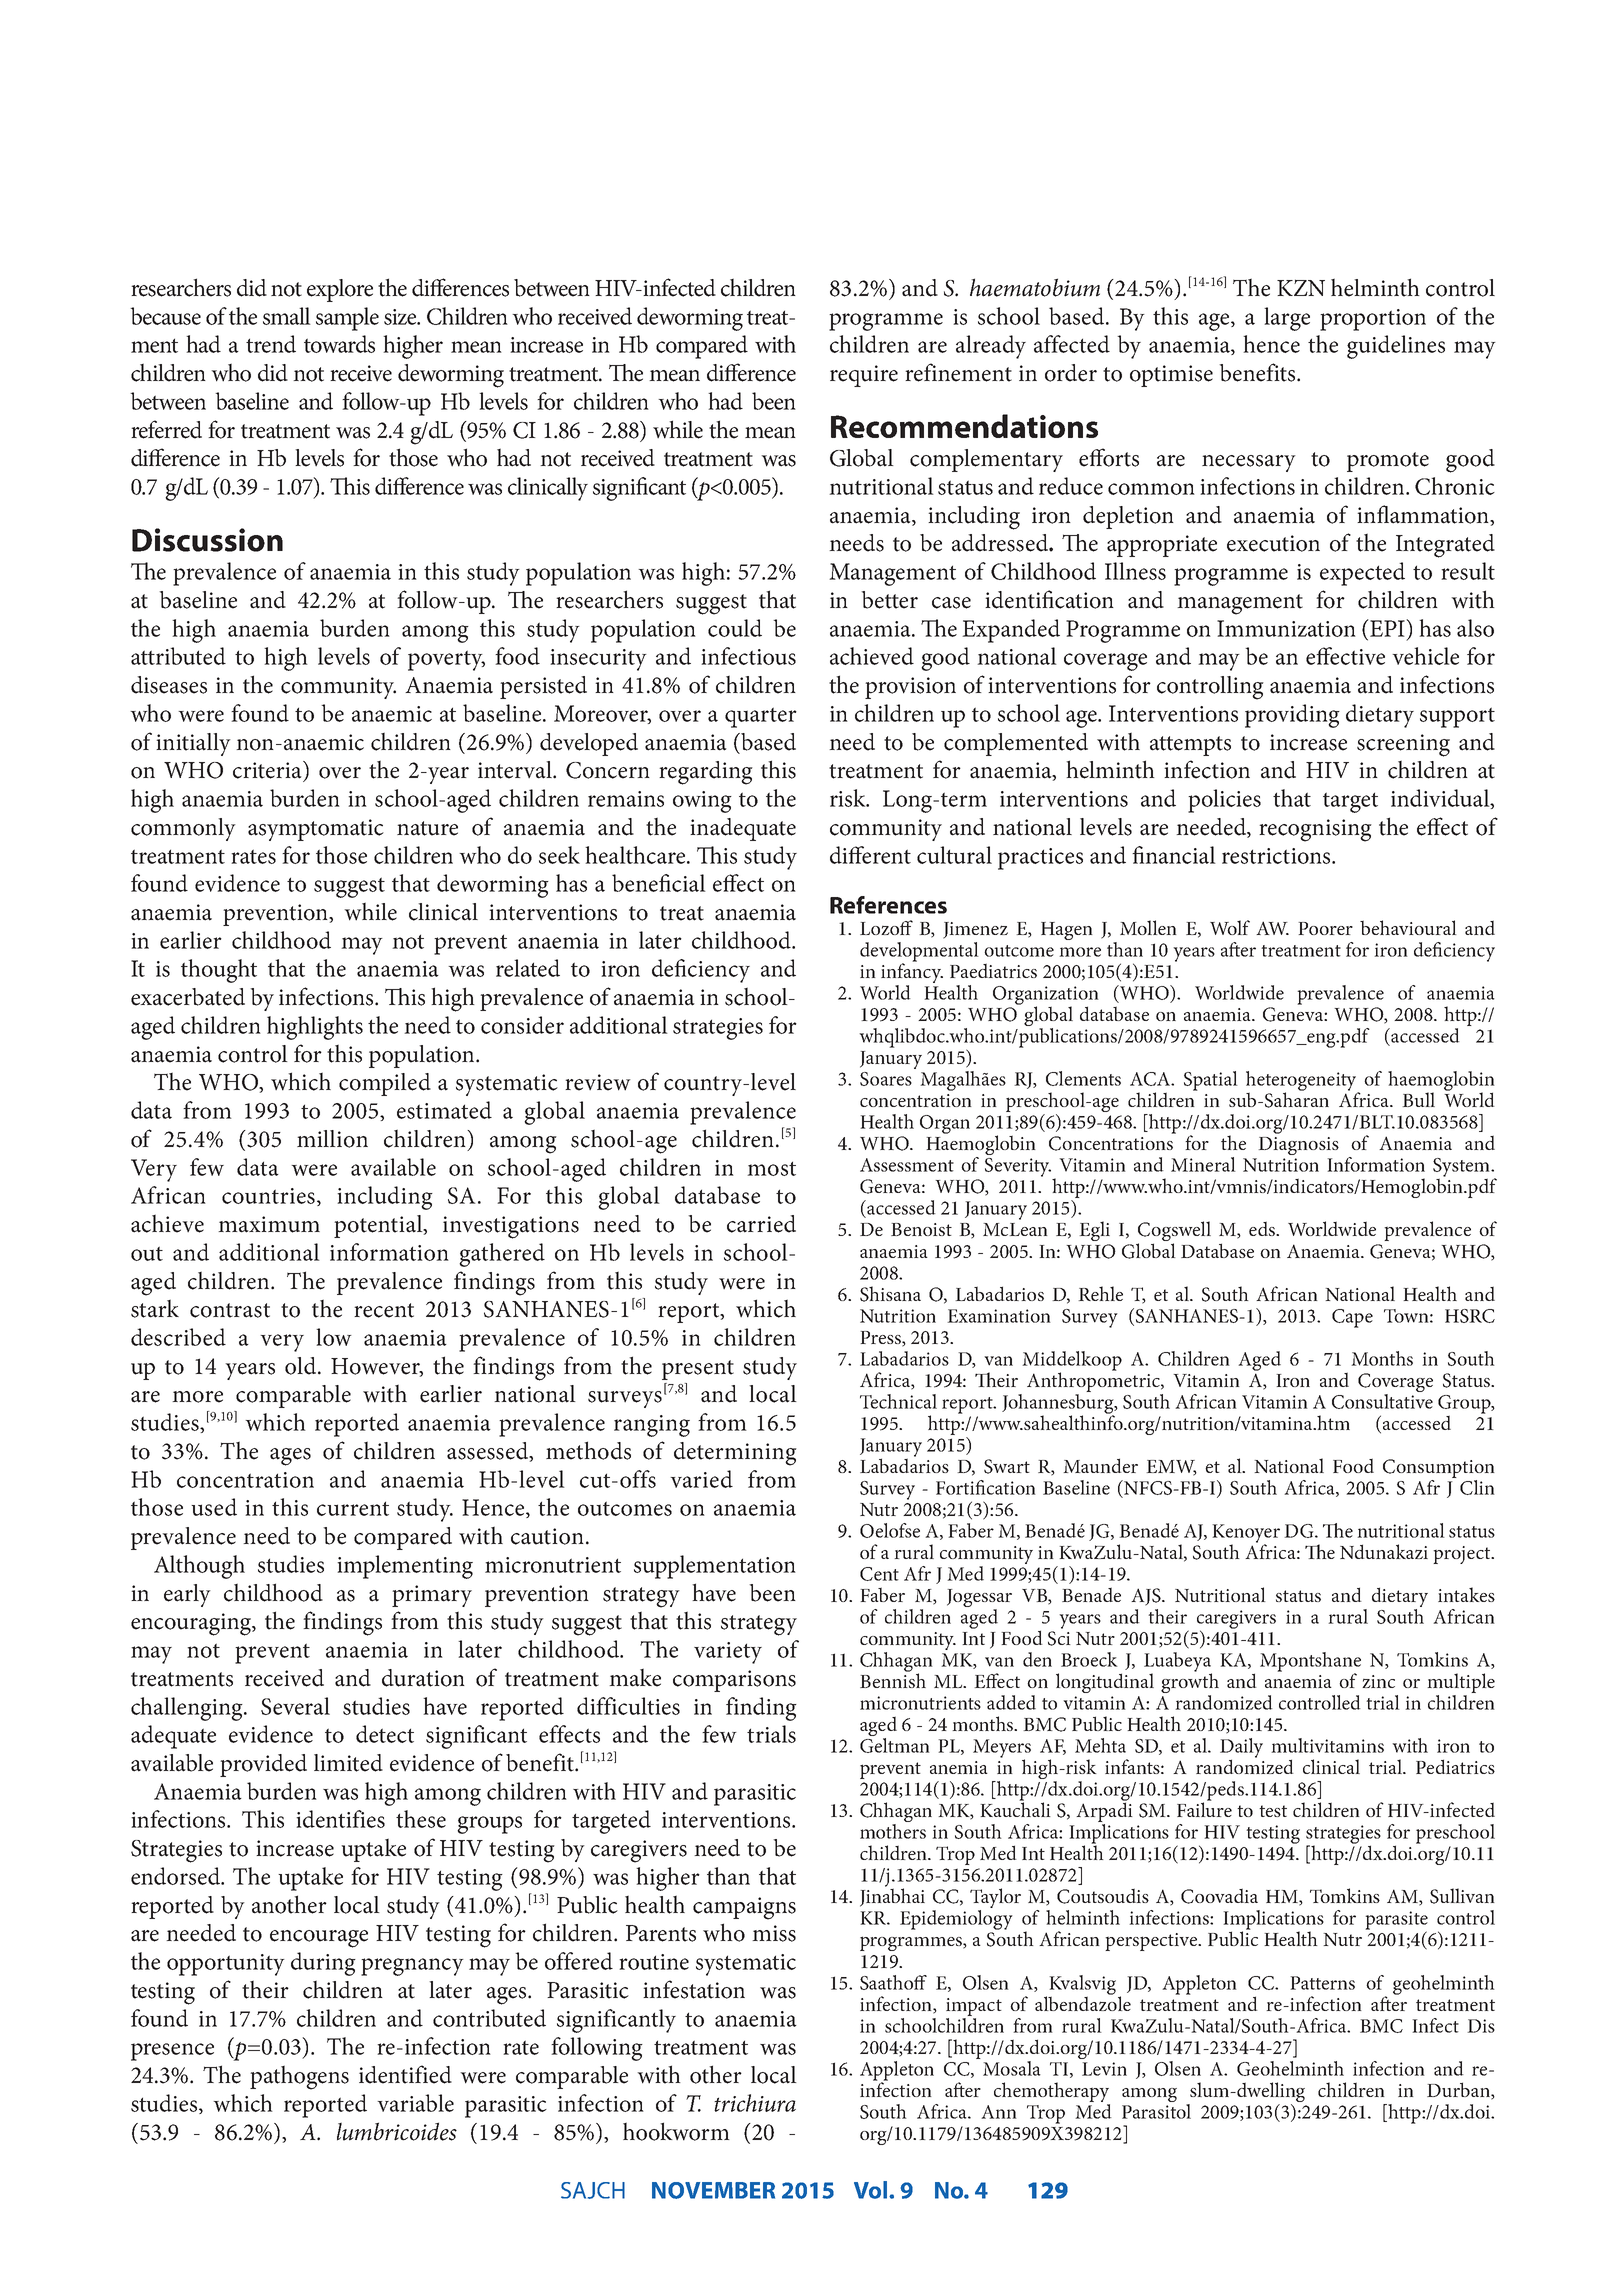 The height and width of the screenshot is (2277, 1610). What do you see at coordinates (316, 830) in the screenshot?
I see `asymptomatic` at bounding box center [316, 830].
